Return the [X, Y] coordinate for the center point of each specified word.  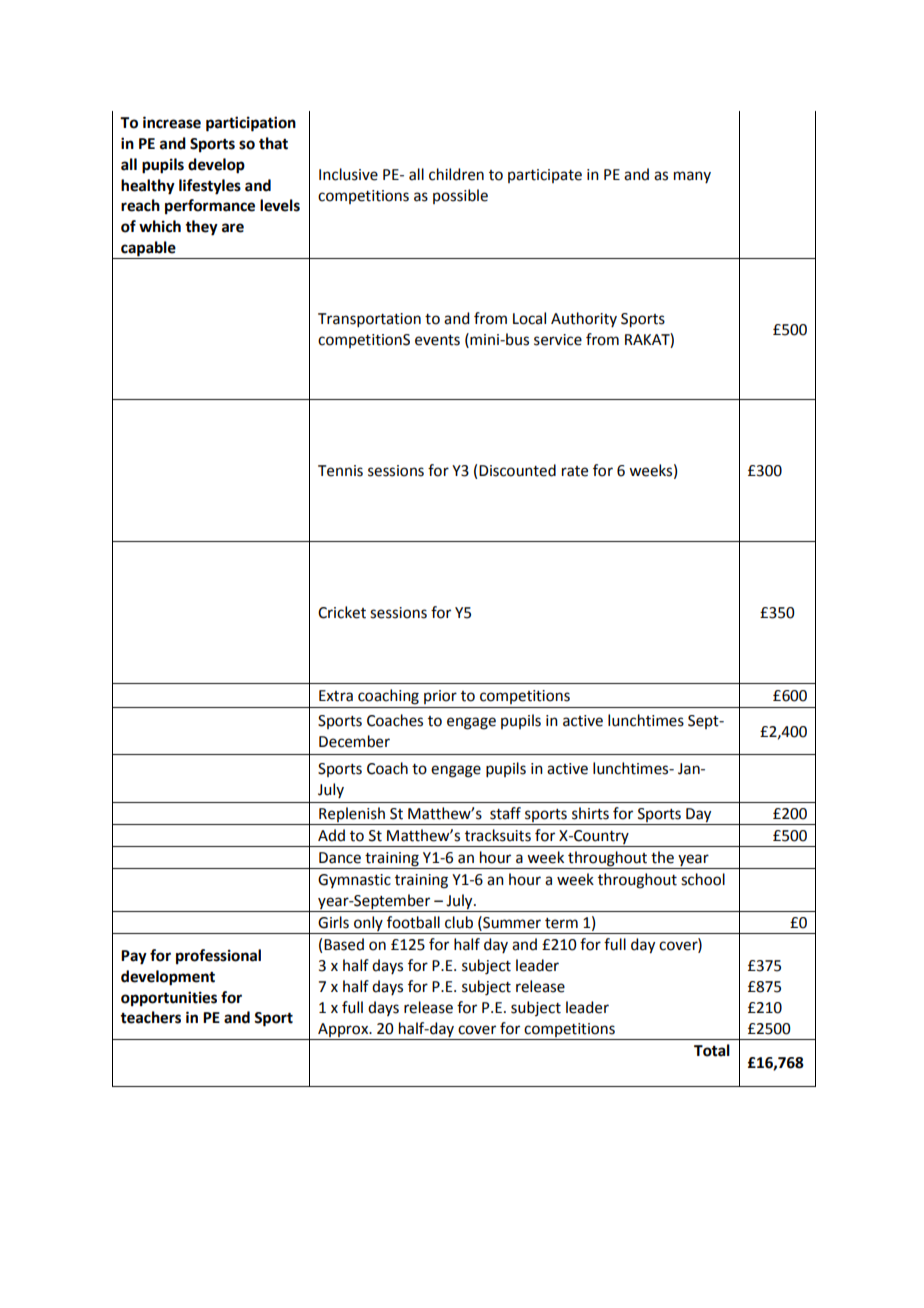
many [692, 177]
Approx [344, 1030]
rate [575, 471]
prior [440, 697]
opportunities [169, 999]
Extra [336, 696]
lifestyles [210, 187]
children [456, 174]
